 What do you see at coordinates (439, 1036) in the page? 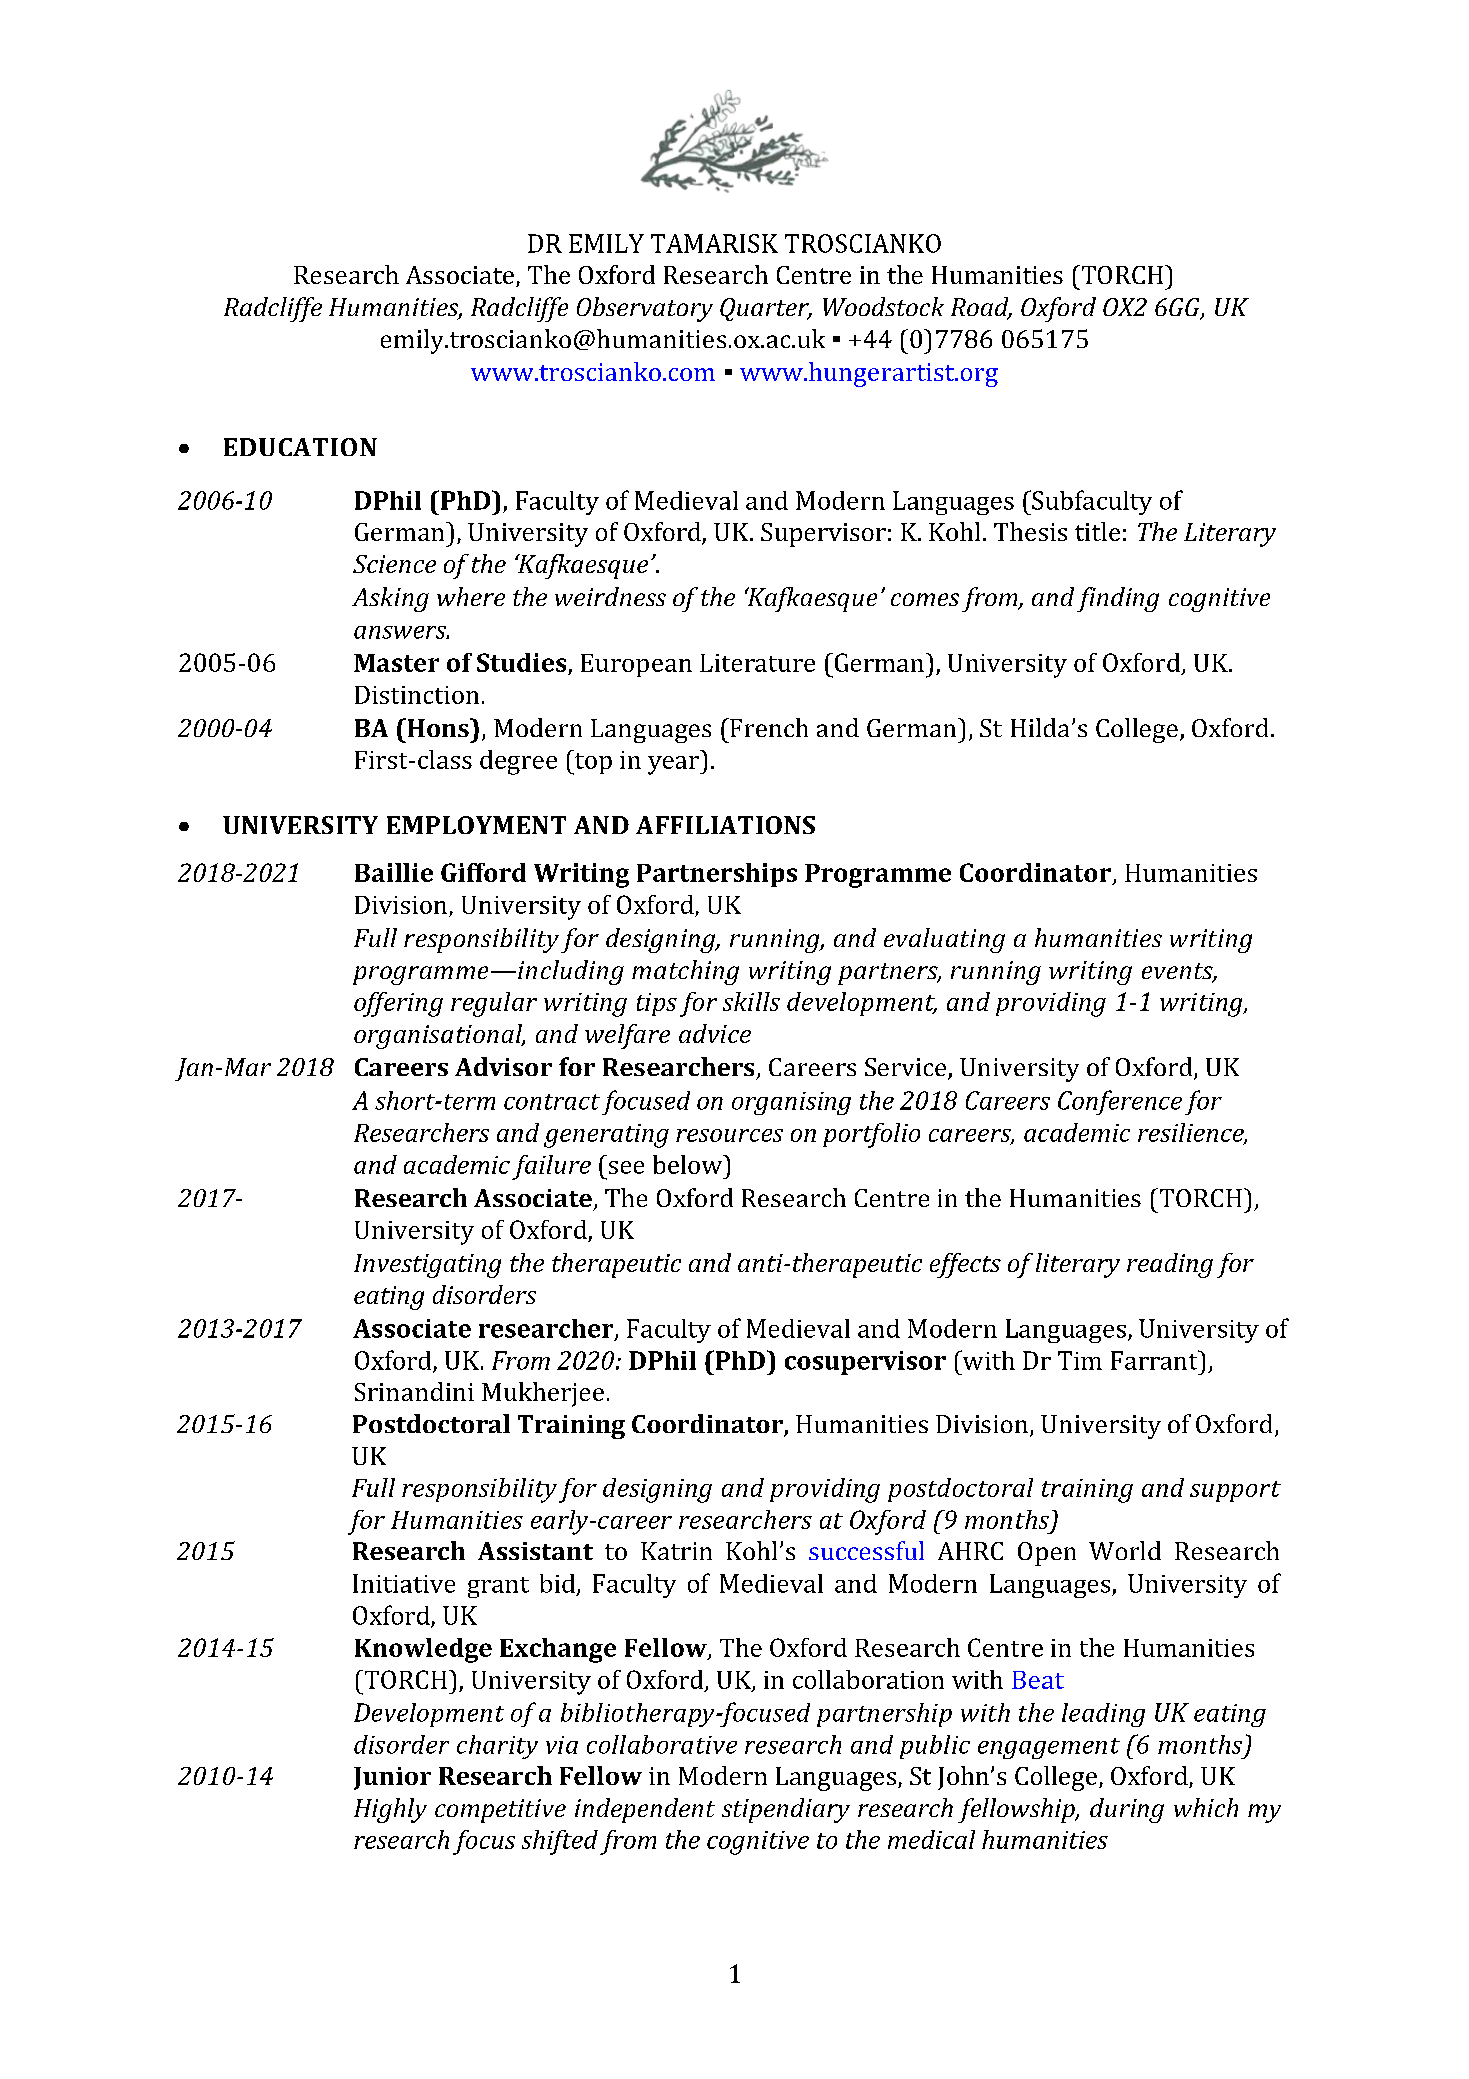
I see `organisational` at bounding box center [439, 1036].
